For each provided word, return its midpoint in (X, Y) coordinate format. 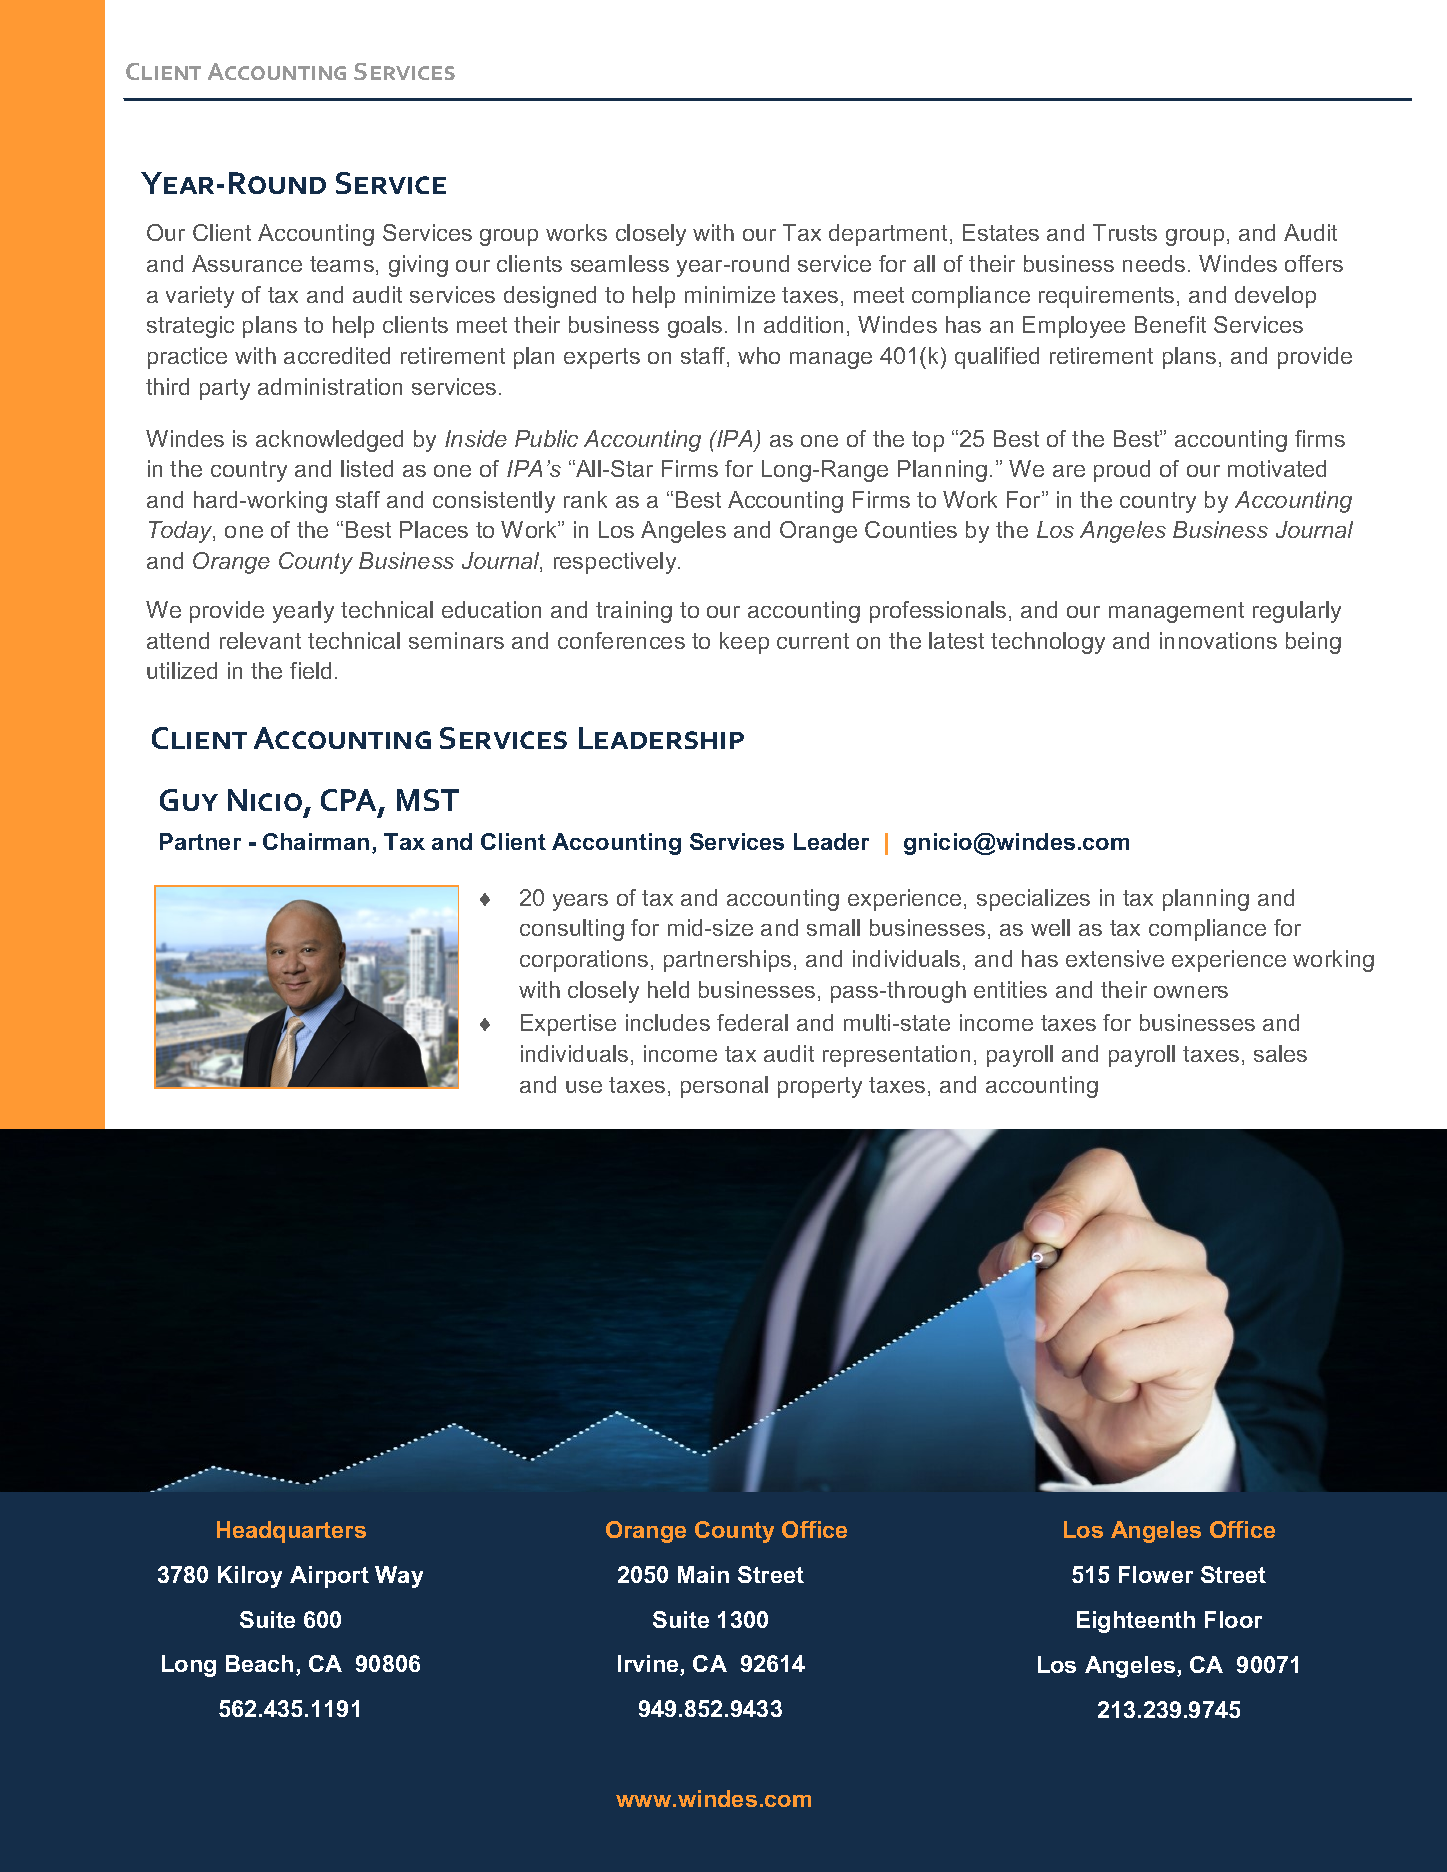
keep (744, 643)
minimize (730, 294)
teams (342, 264)
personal (724, 1087)
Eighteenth (1136, 1622)
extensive (1115, 958)
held (668, 989)
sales (1280, 1053)
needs (1154, 263)
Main (703, 1574)
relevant (260, 640)
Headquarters (291, 1532)
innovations (1218, 640)
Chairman (316, 841)
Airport (329, 1577)
